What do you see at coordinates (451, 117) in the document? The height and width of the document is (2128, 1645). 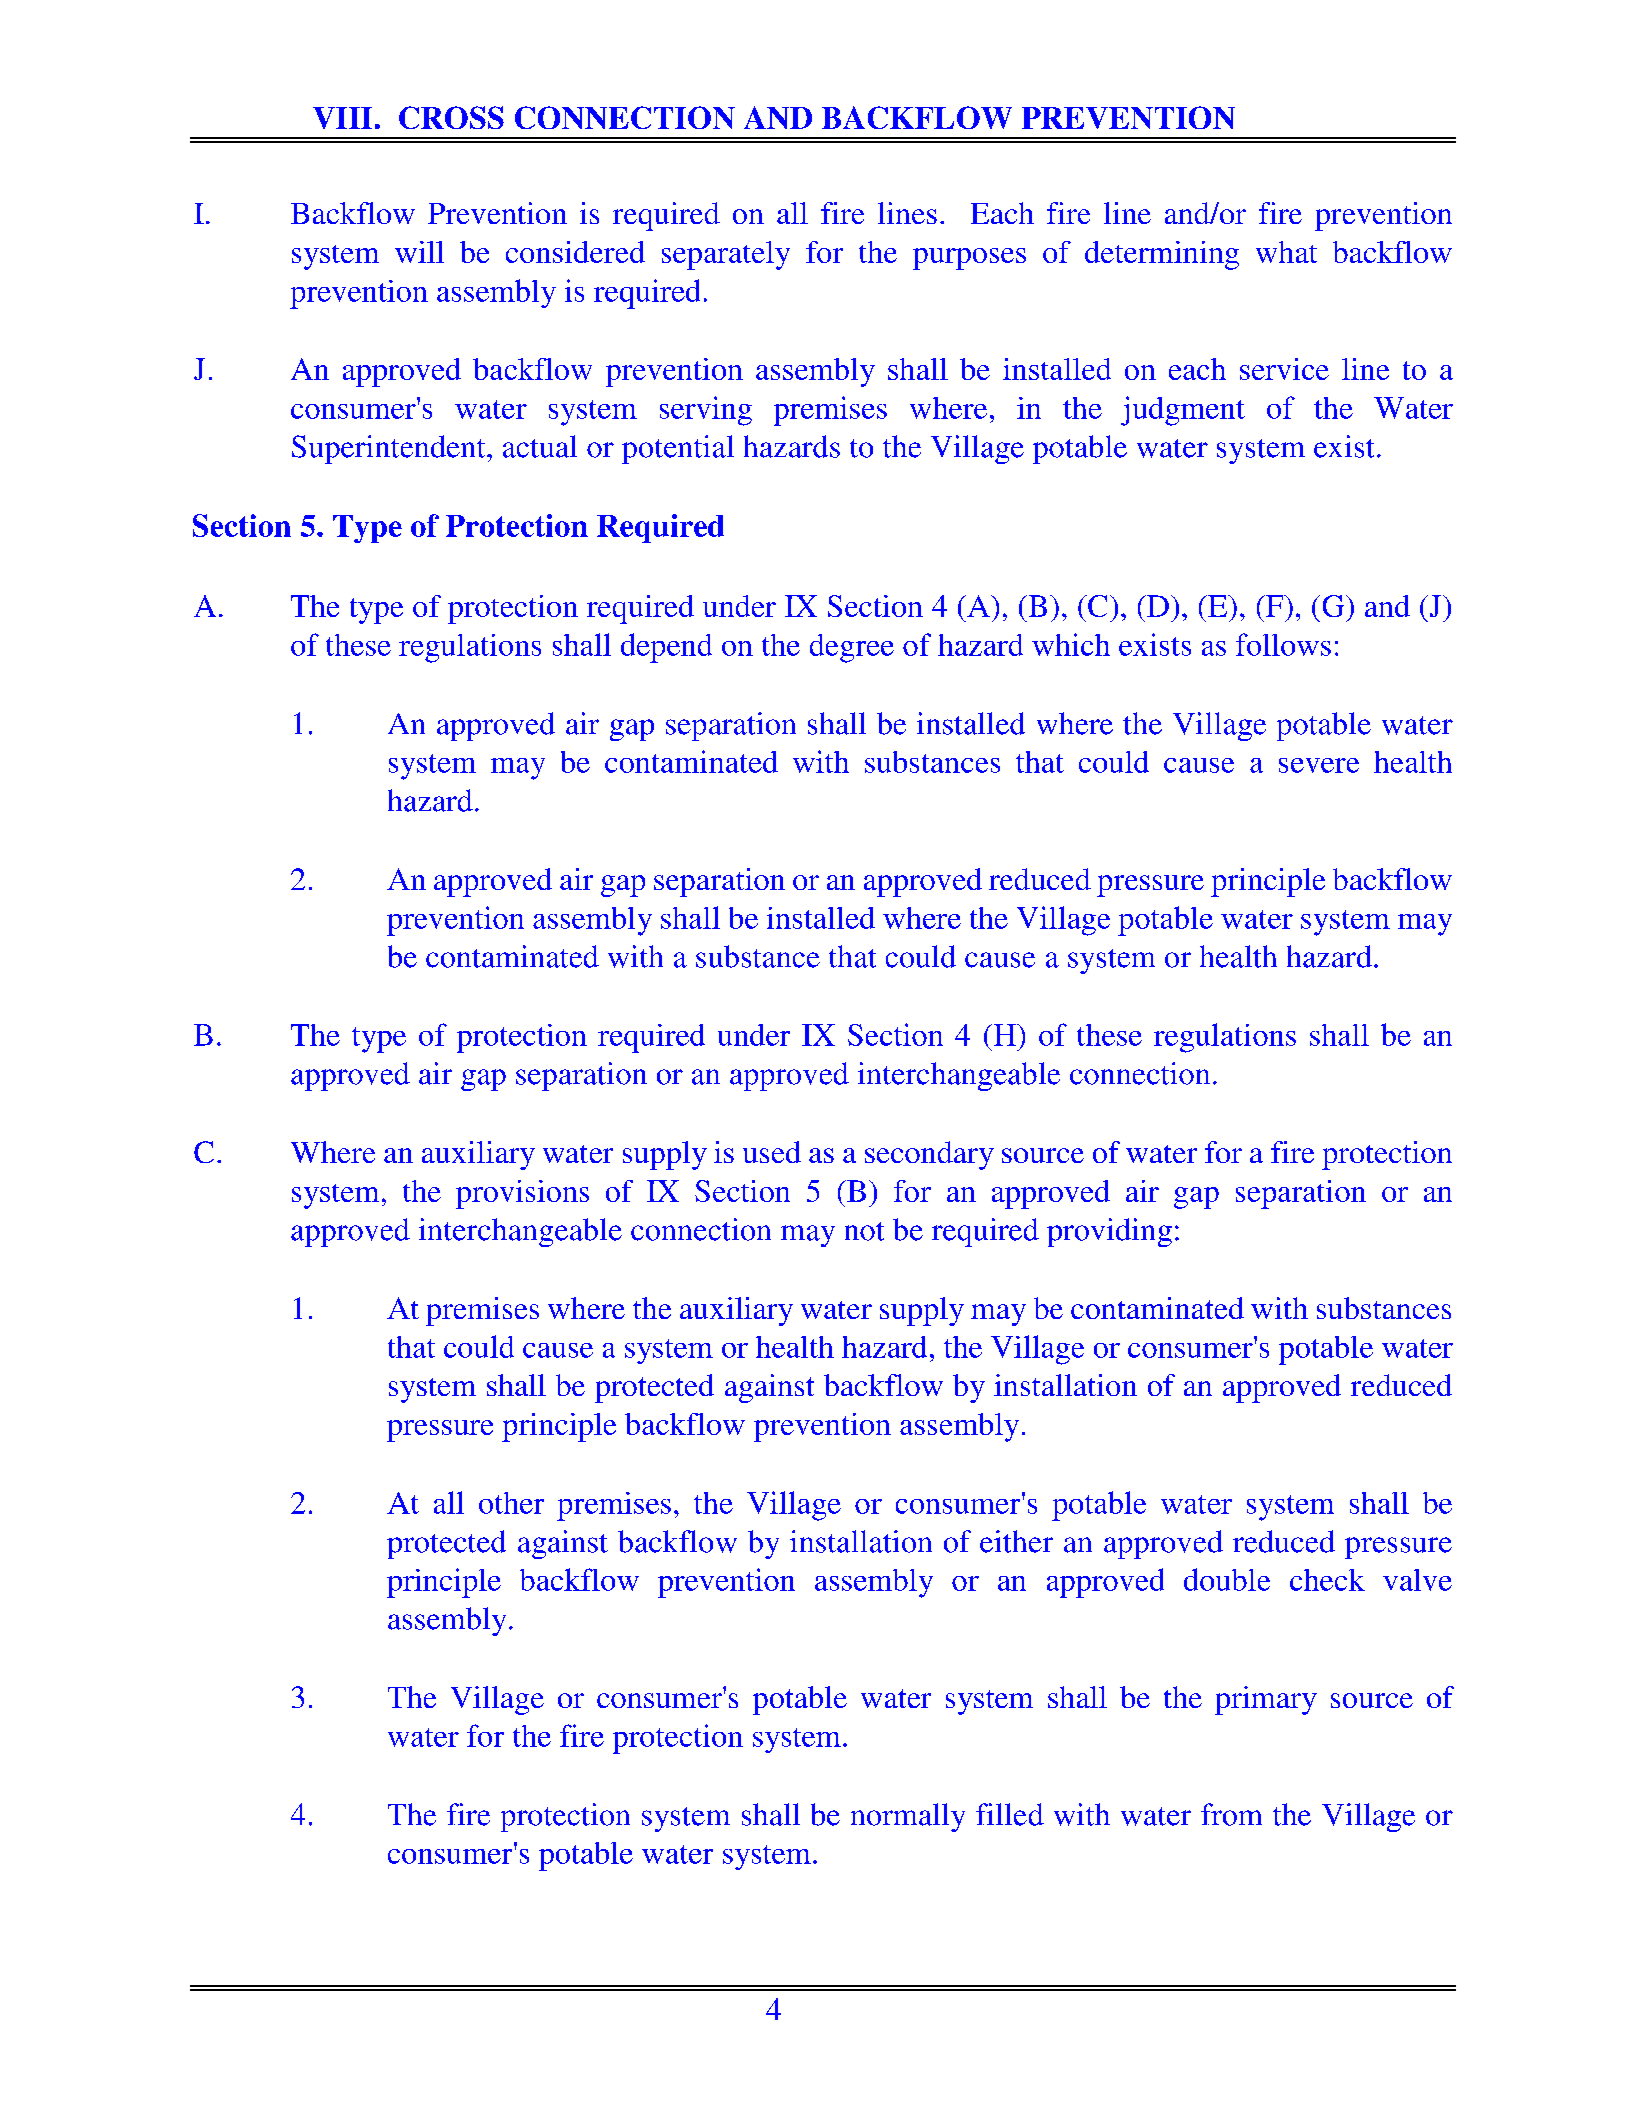 I see `CROSS` at bounding box center [451, 117].
